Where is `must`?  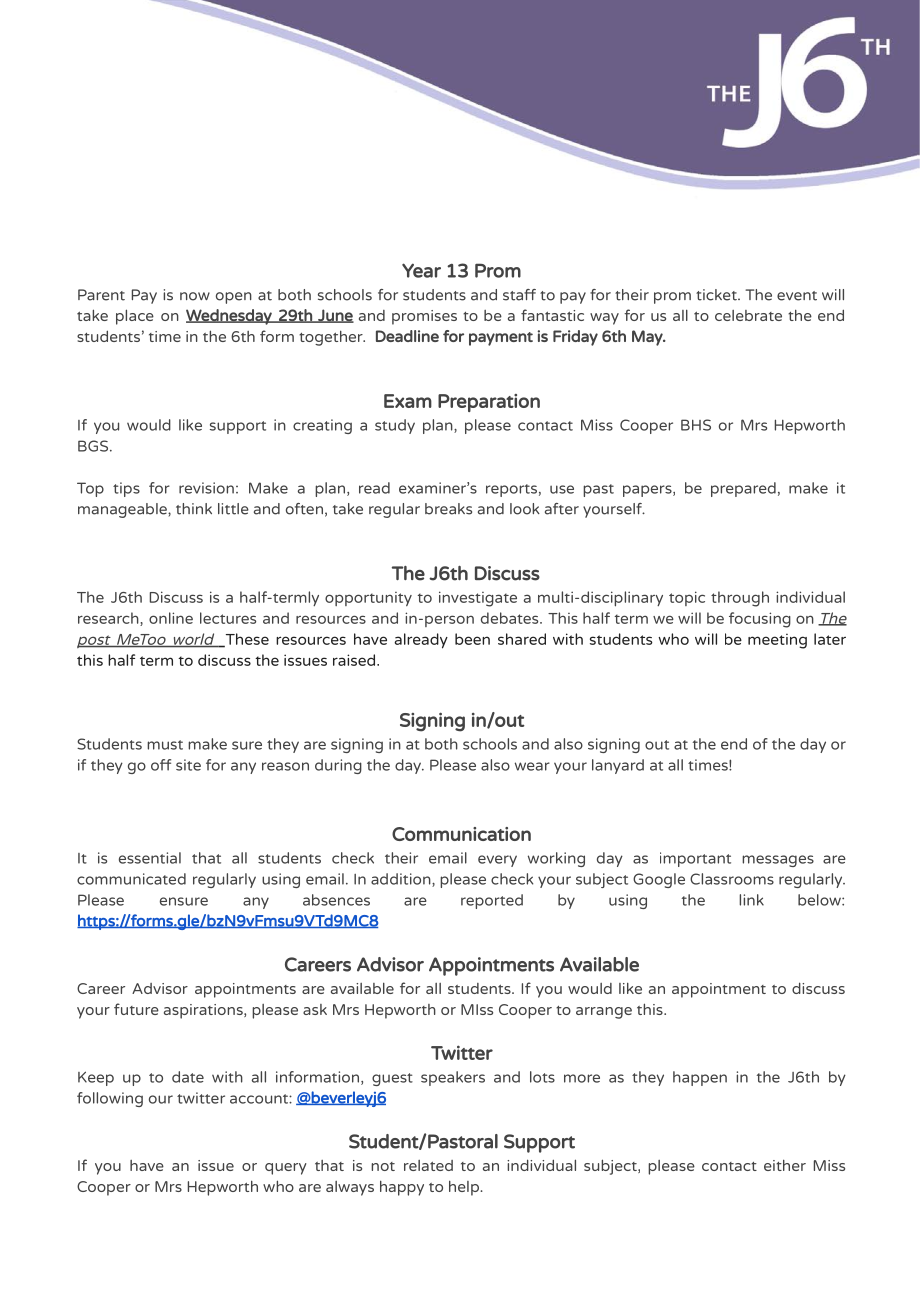 must is located at coordinates (165, 745).
